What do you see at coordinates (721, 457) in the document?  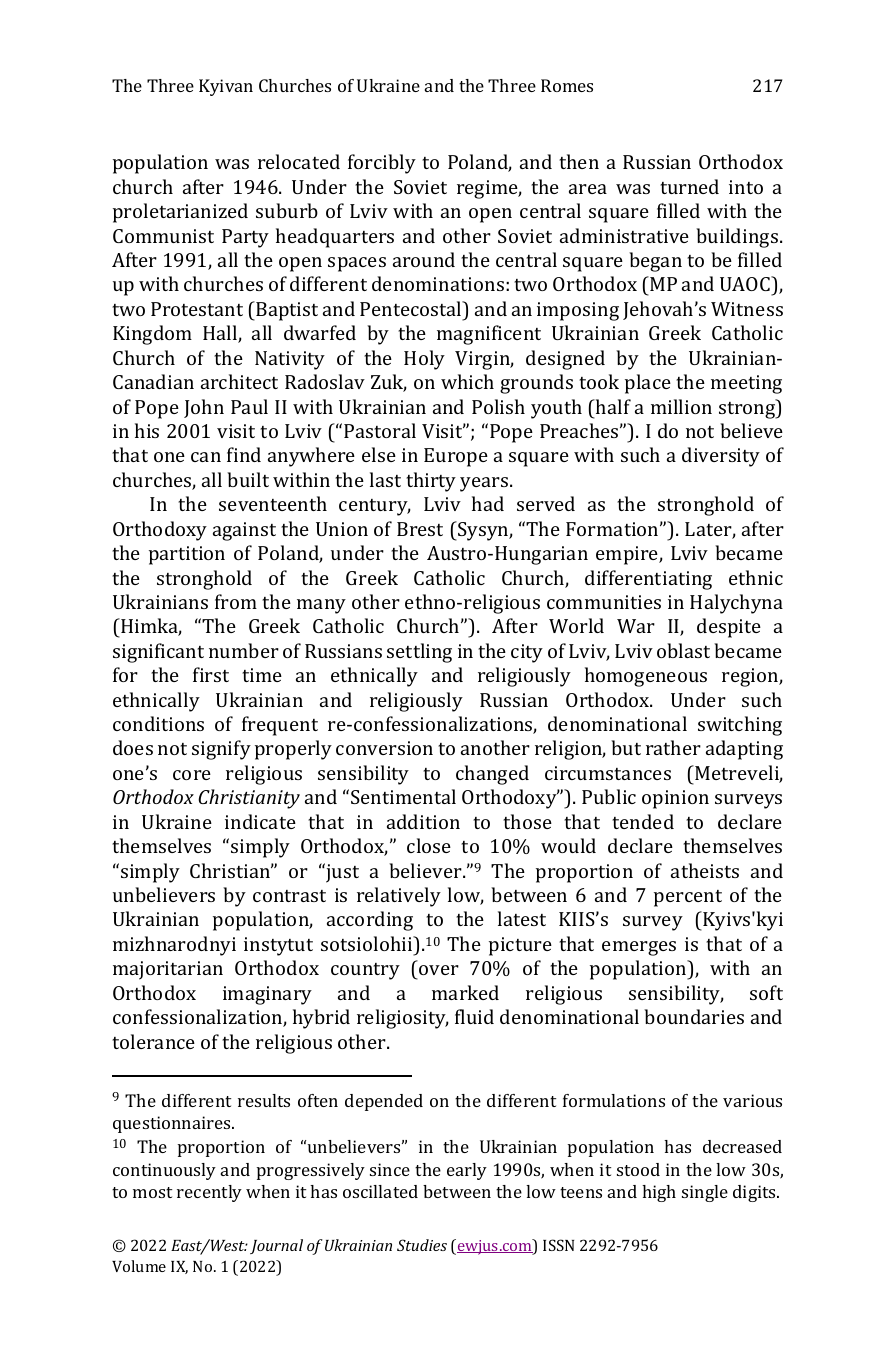 I see `diversity` at bounding box center [721, 457].
